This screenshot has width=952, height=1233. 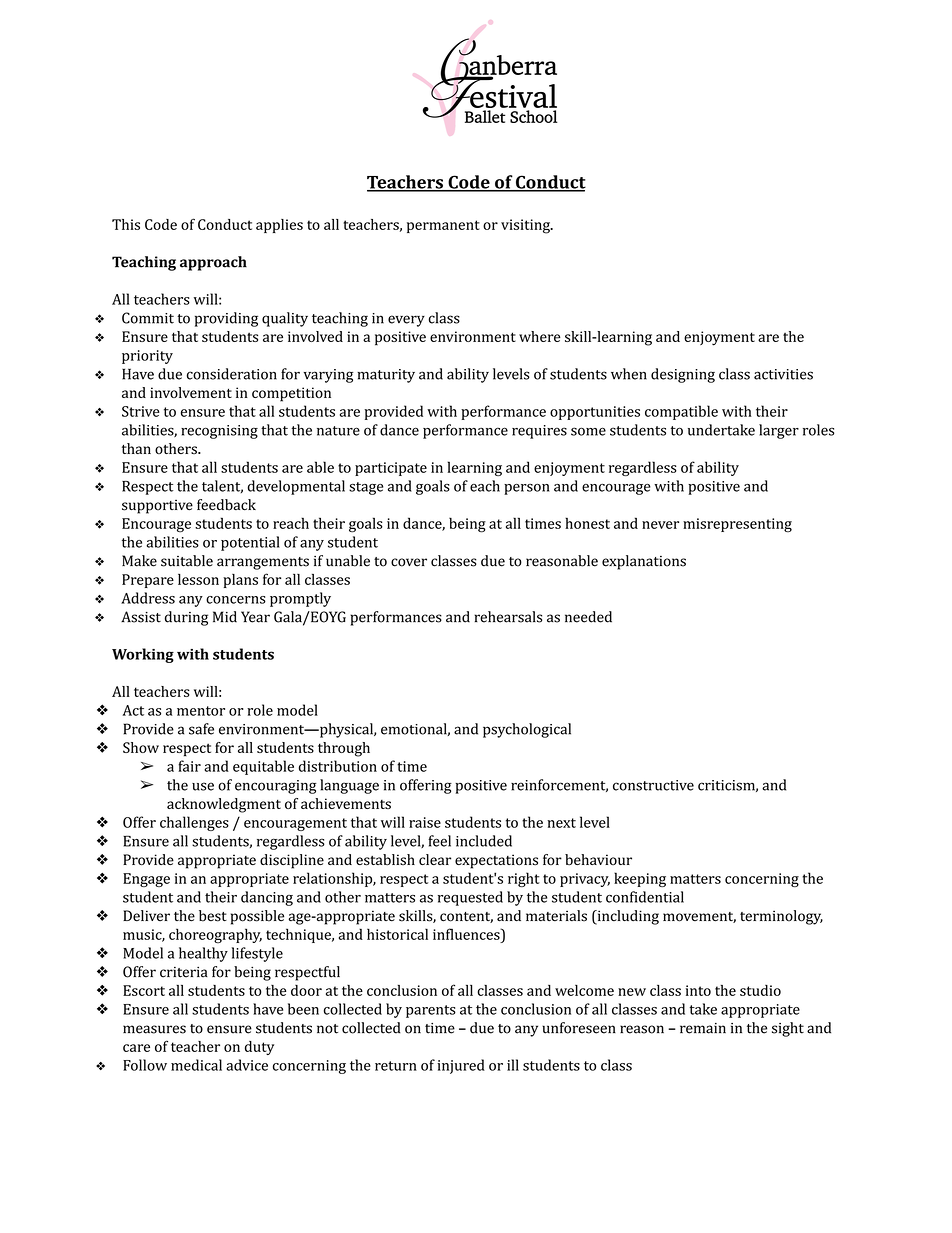 What do you see at coordinates (186, 618) in the screenshot?
I see `during` at bounding box center [186, 618].
